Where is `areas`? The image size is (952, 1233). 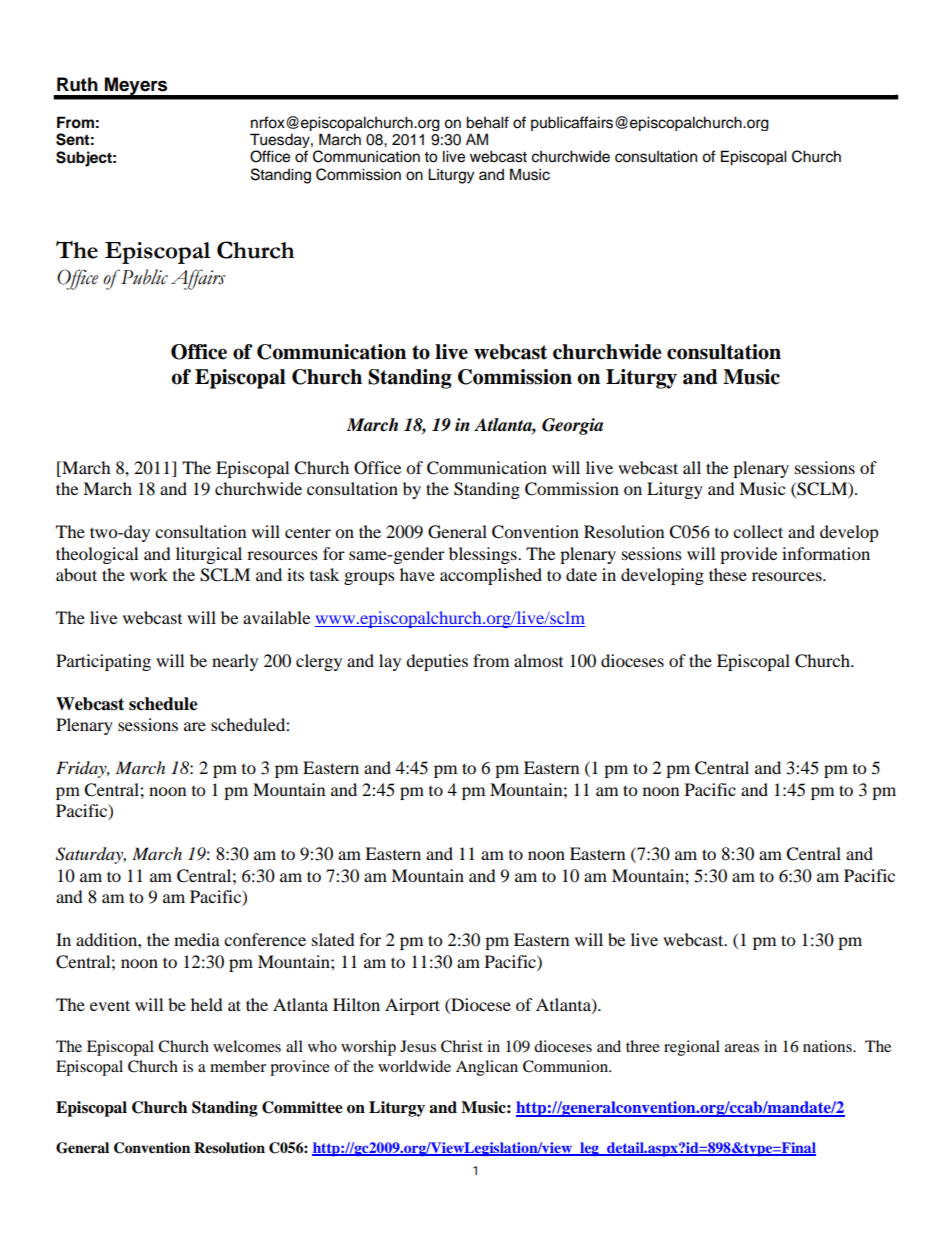 areas is located at coordinates (742, 1048).
